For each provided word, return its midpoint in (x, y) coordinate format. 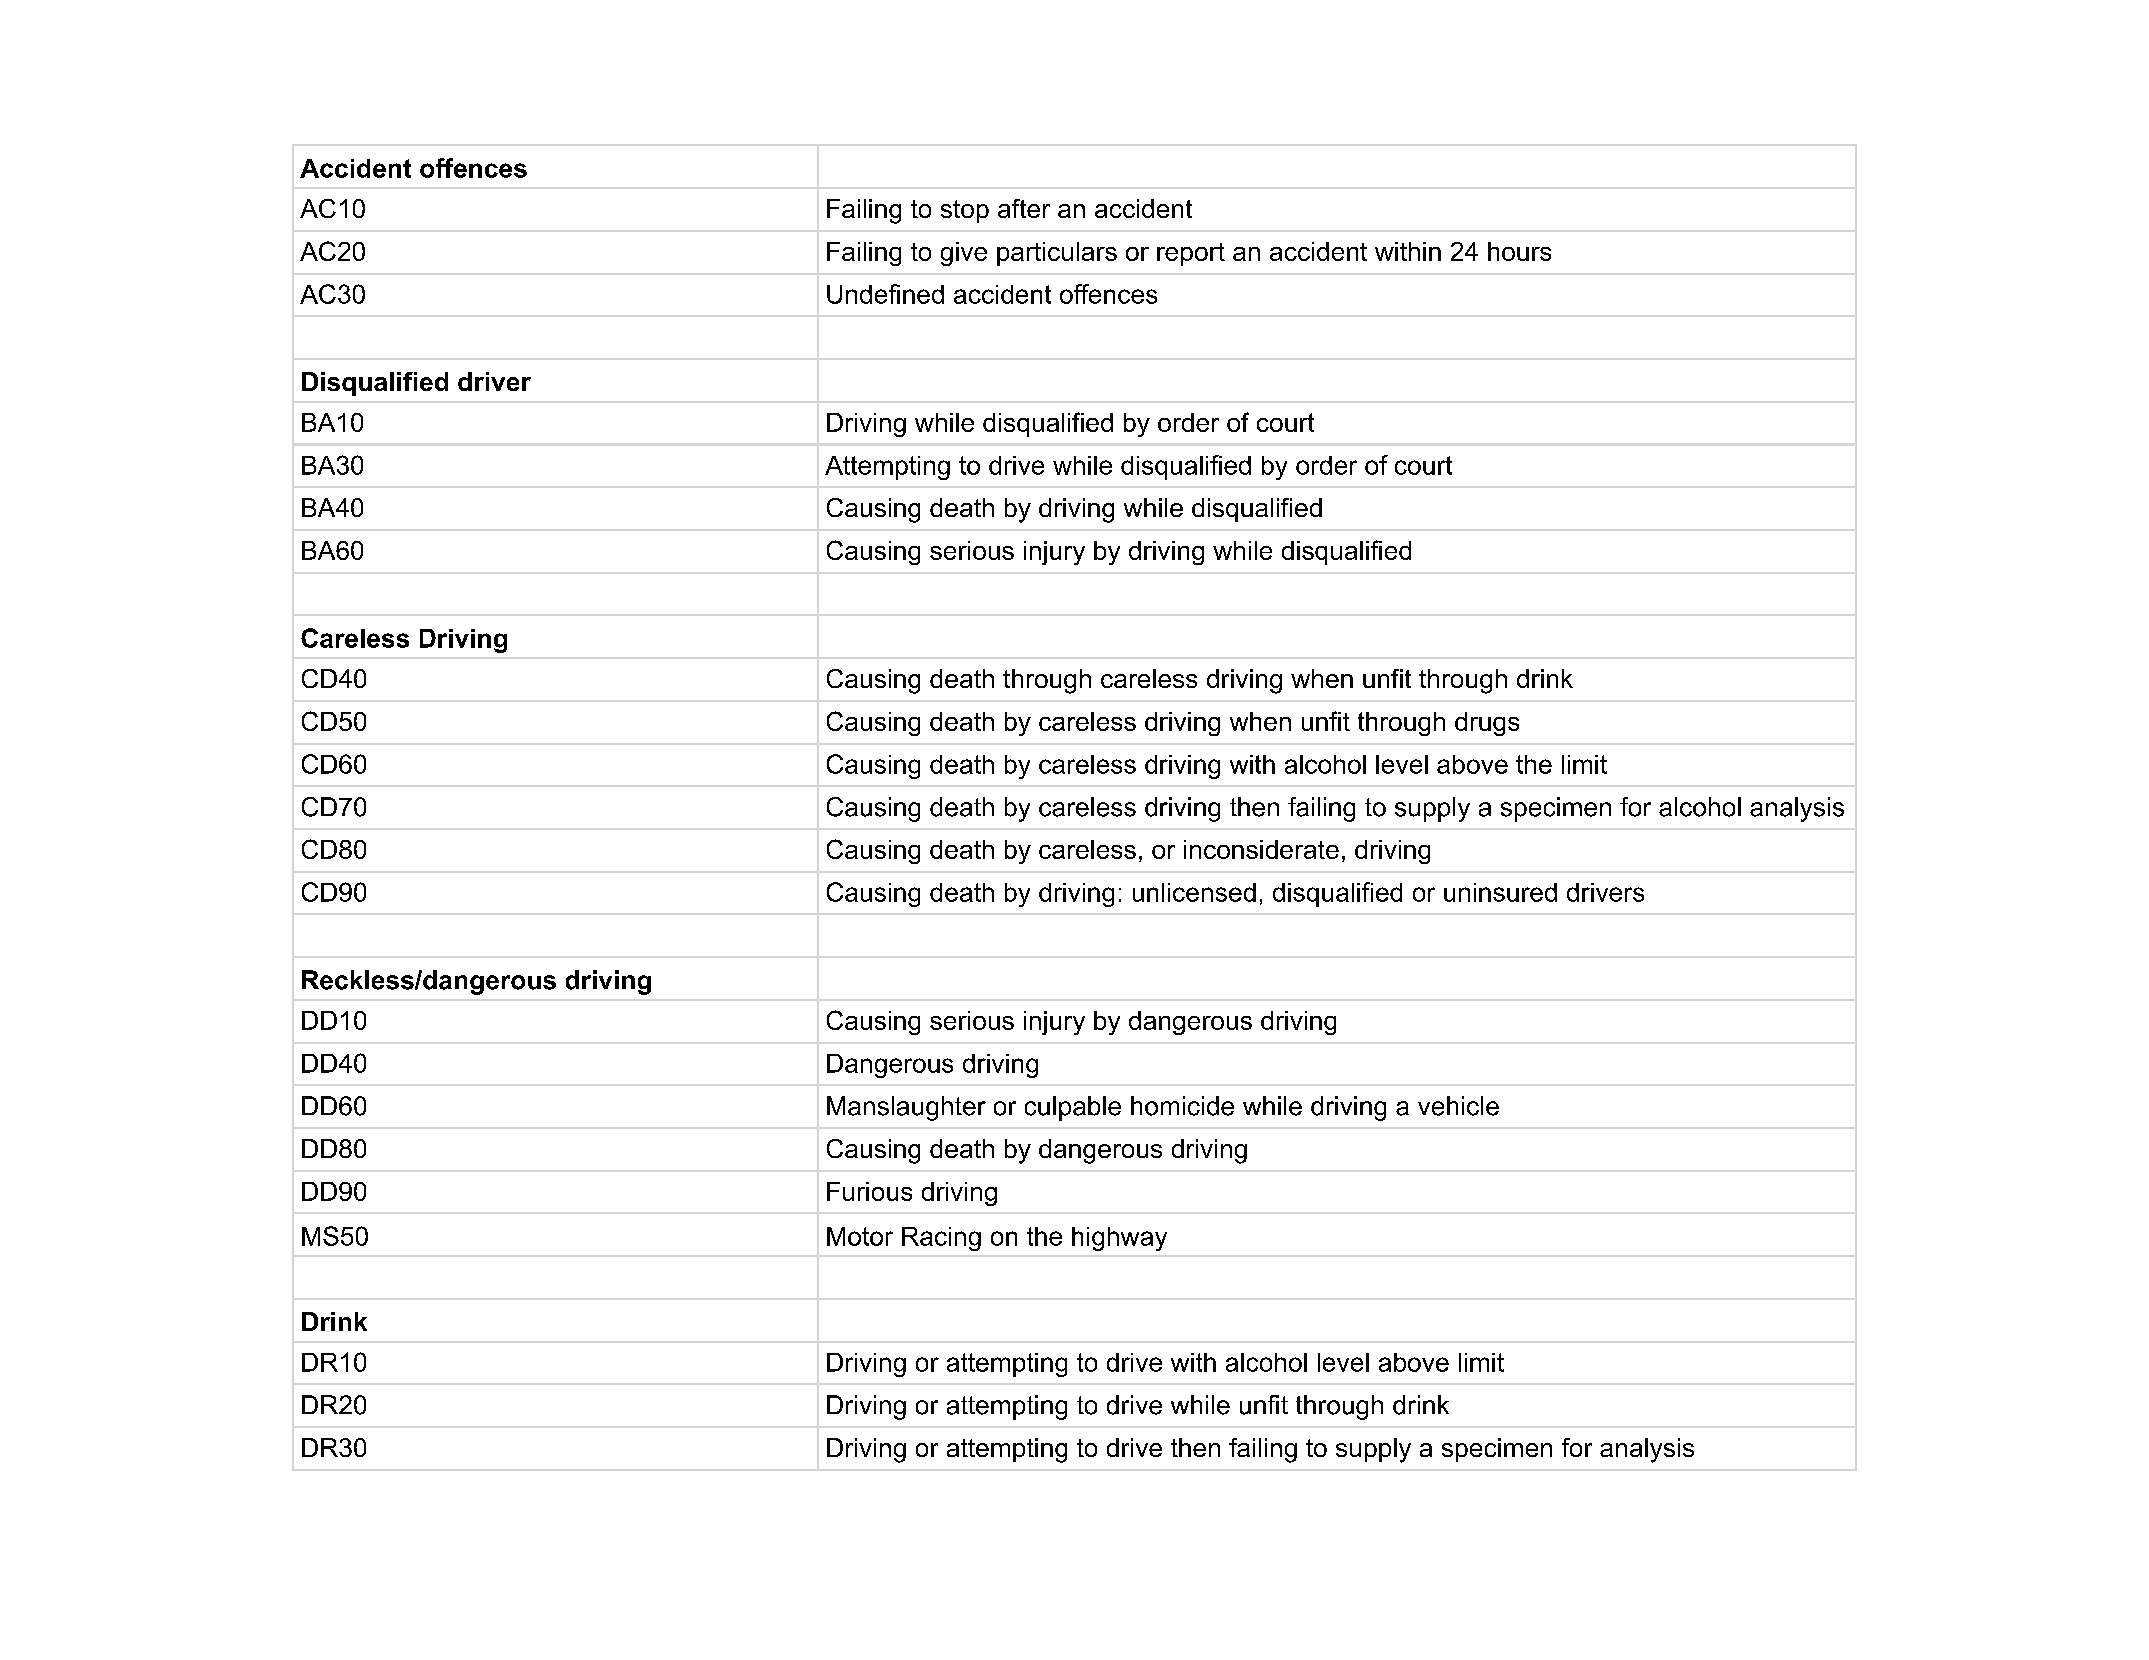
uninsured (1500, 892)
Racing (941, 1239)
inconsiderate (1261, 849)
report (1191, 254)
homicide (1182, 1106)
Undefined (885, 294)
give (964, 254)
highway (1119, 1239)
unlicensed (1194, 892)
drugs (1487, 724)
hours (1519, 251)
